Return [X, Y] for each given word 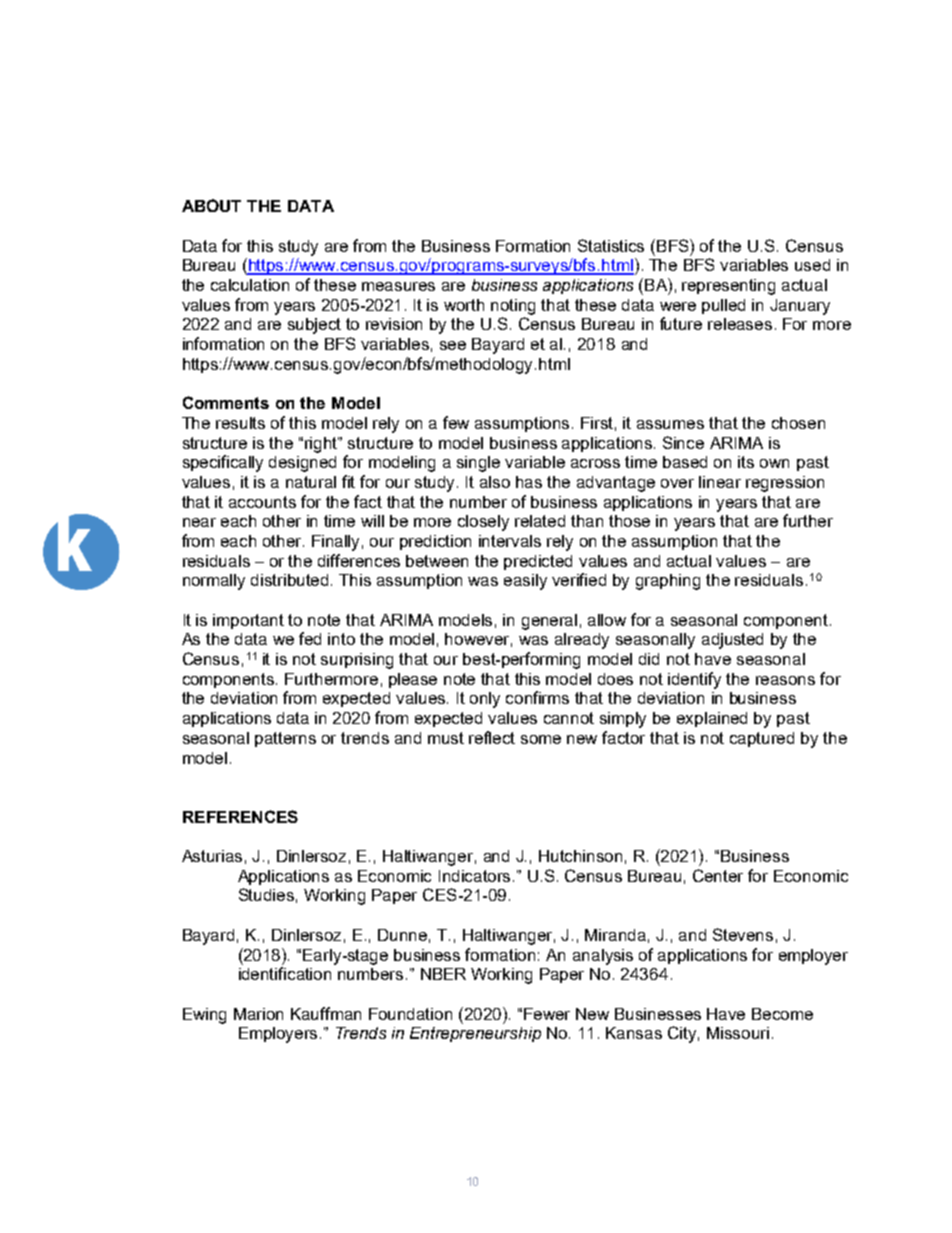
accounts [262, 502]
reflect [492, 737]
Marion [258, 1014]
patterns [285, 739]
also [495, 482]
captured [762, 739]
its [746, 462]
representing [728, 287]
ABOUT [211, 205]
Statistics [611, 245]
